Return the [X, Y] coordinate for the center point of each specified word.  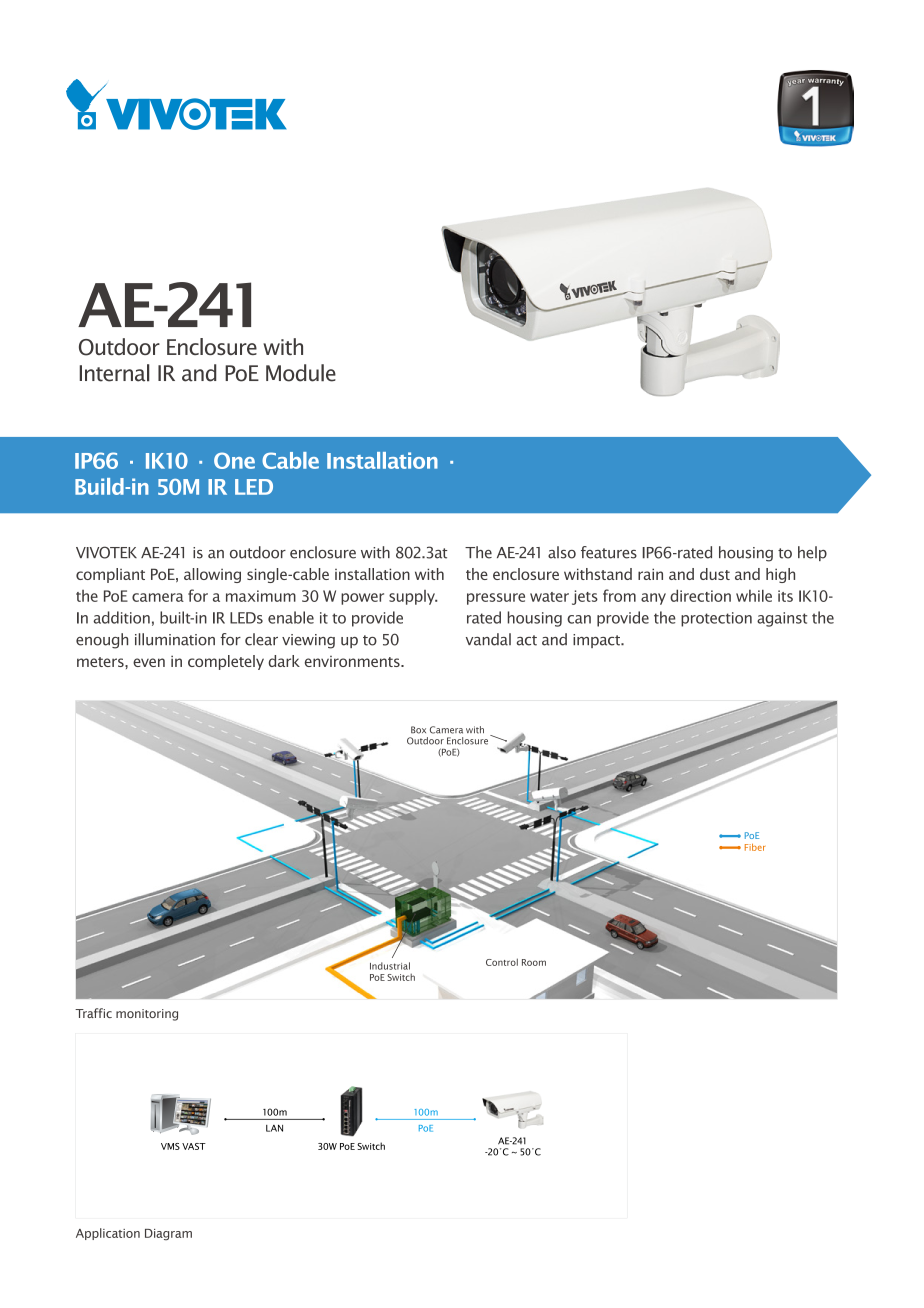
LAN [274, 1128]
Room [534, 962]
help [812, 553]
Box [418, 730]
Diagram [168, 1235]
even [149, 662]
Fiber [755, 847]
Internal [114, 373]
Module [301, 373]
